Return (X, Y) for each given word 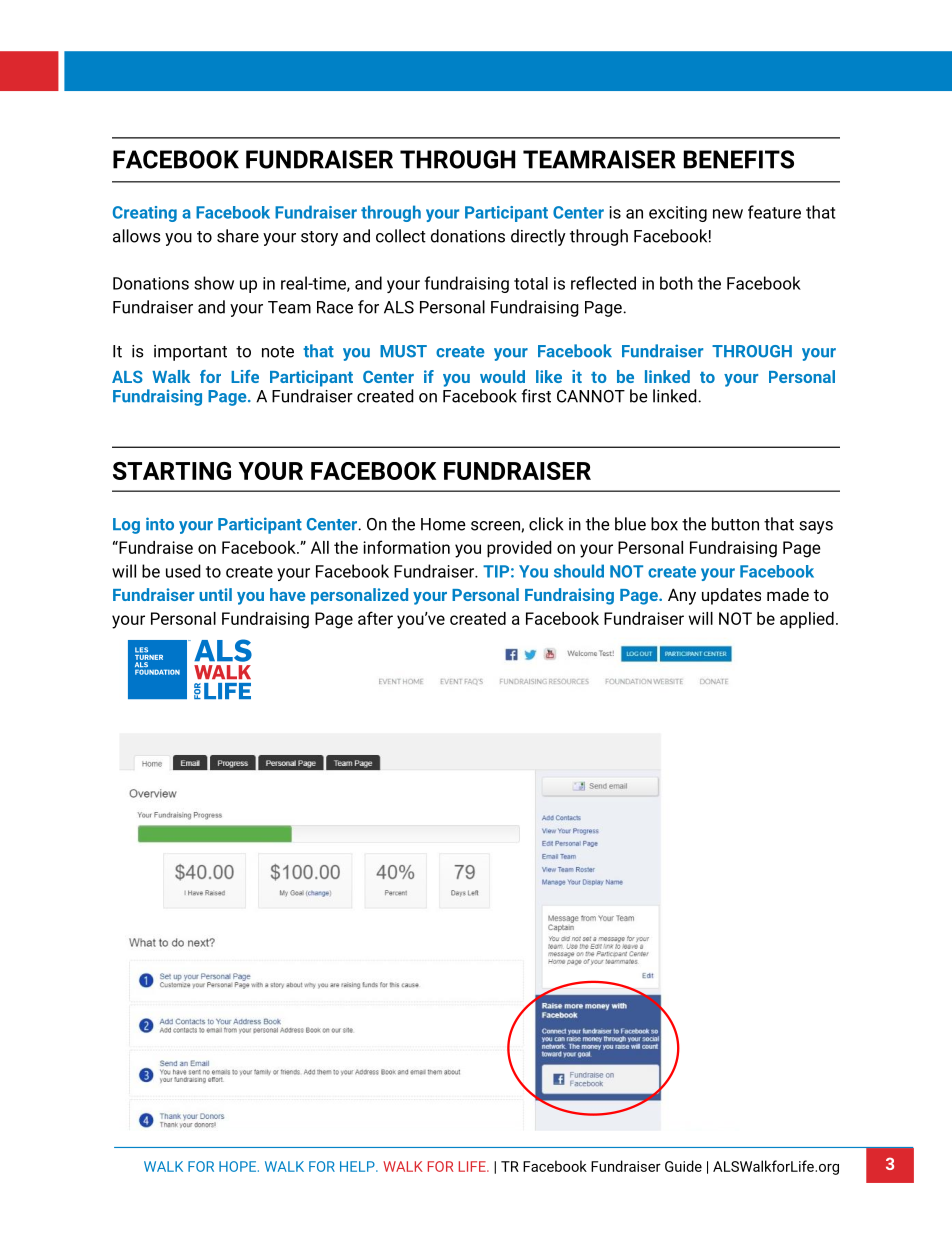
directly (538, 237)
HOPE (239, 1166)
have (288, 594)
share (238, 236)
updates (731, 596)
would (502, 376)
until (215, 594)
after (375, 618)
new (728, 214)
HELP (358, 1166)
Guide (683, 1166)
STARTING (172, 471)
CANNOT (591, 396)
